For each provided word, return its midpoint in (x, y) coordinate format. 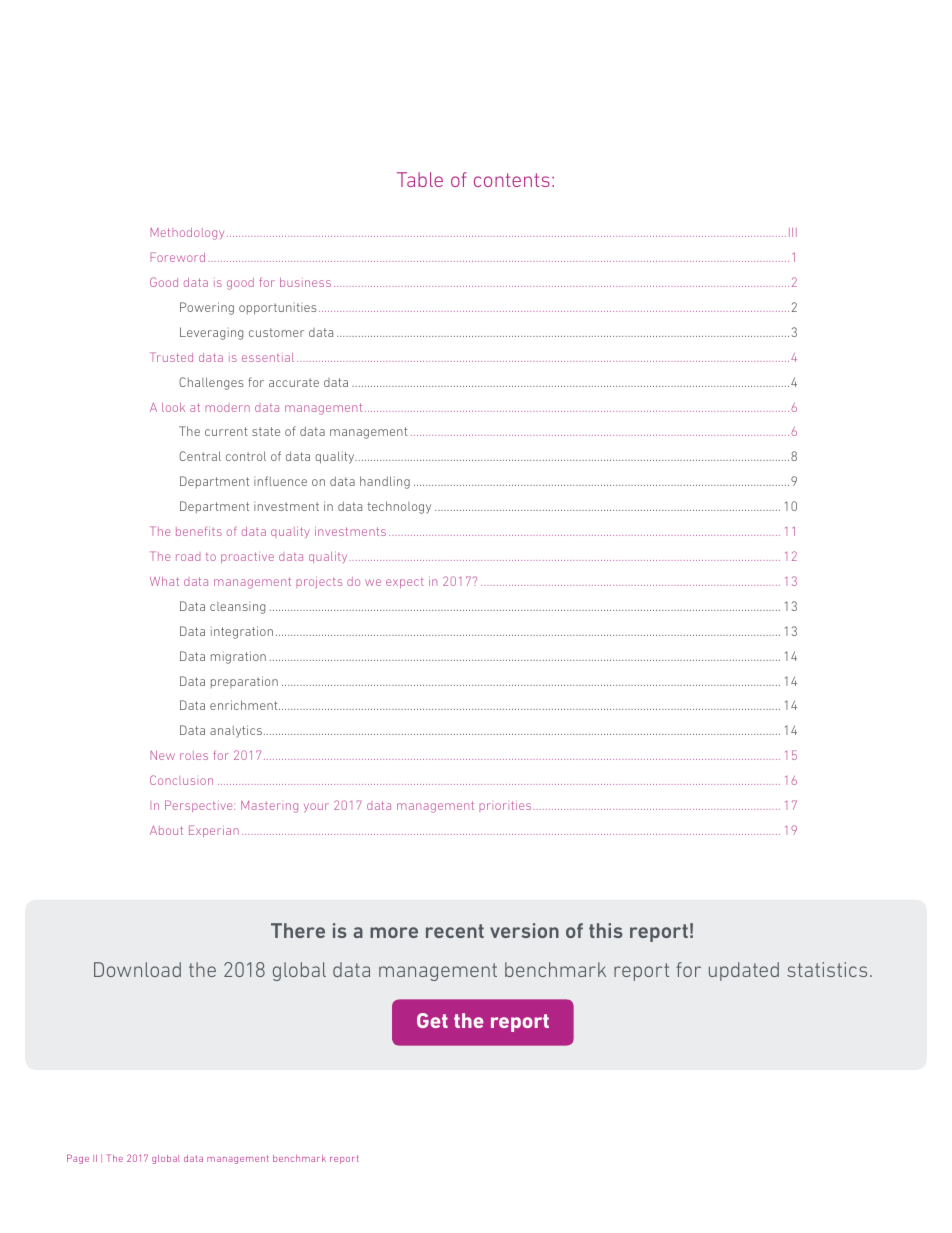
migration (238, 657)
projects (319, 583)
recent (455, 931)
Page (78, 1159)
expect (405, 583)
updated (744, 971)
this (606, 930)
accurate (294, 382)
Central (200, 456)
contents (512, 180)
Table (420, 179)
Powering (207, 308)
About (166, 830)
